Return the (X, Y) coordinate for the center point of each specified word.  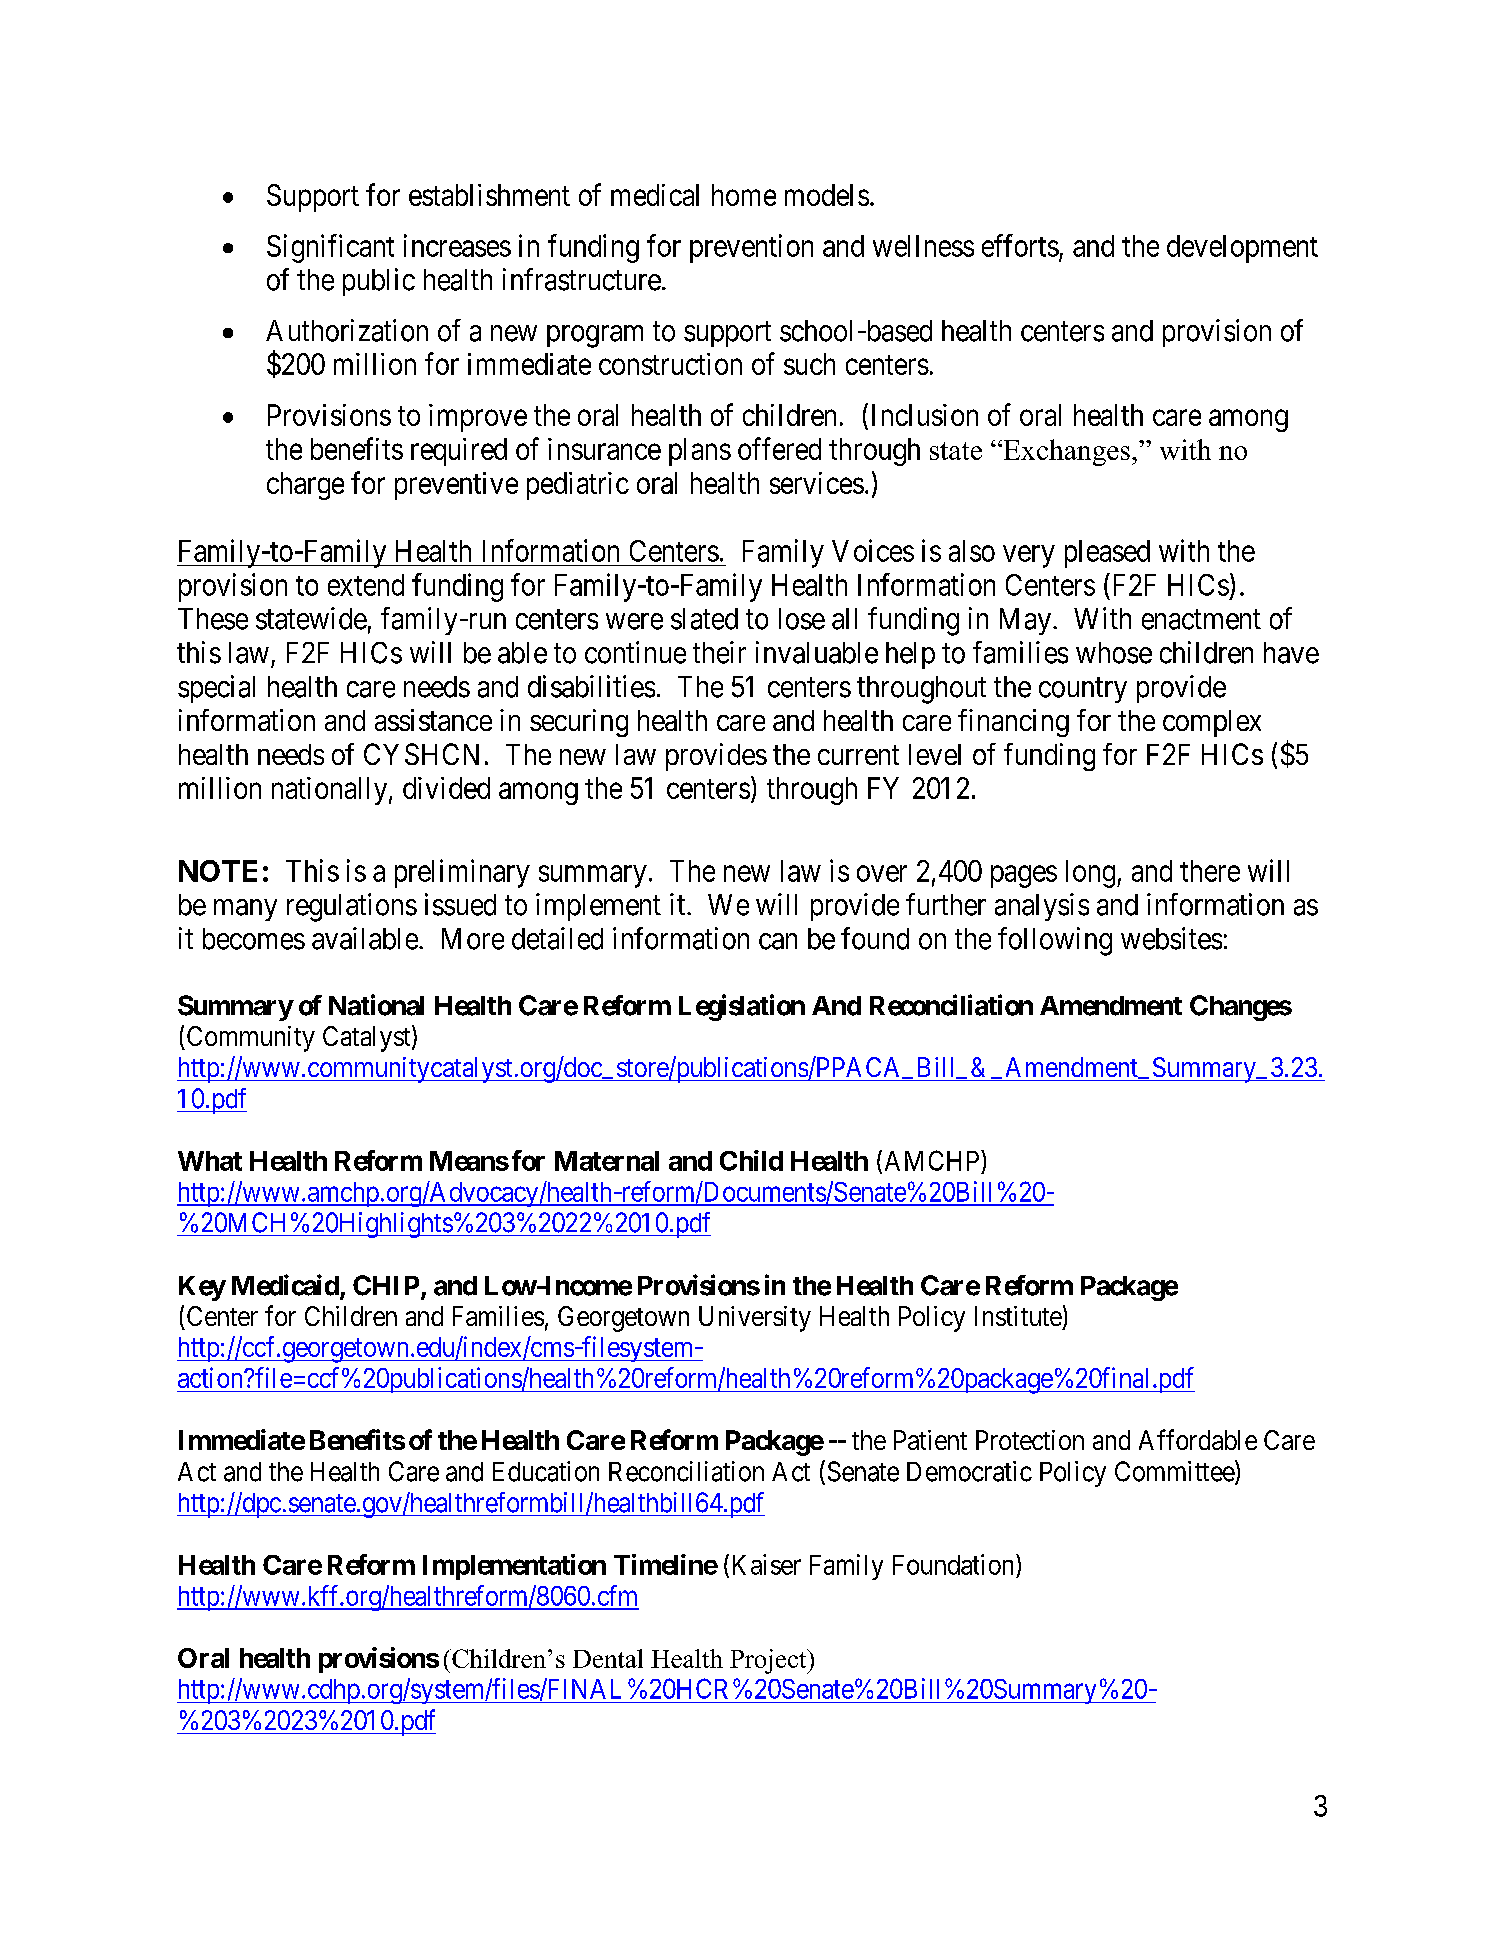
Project (769, 1661)
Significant (330, 248)
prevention (751, 248)
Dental (608, 1658)
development (1242, 249)
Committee (1175, 1472)
